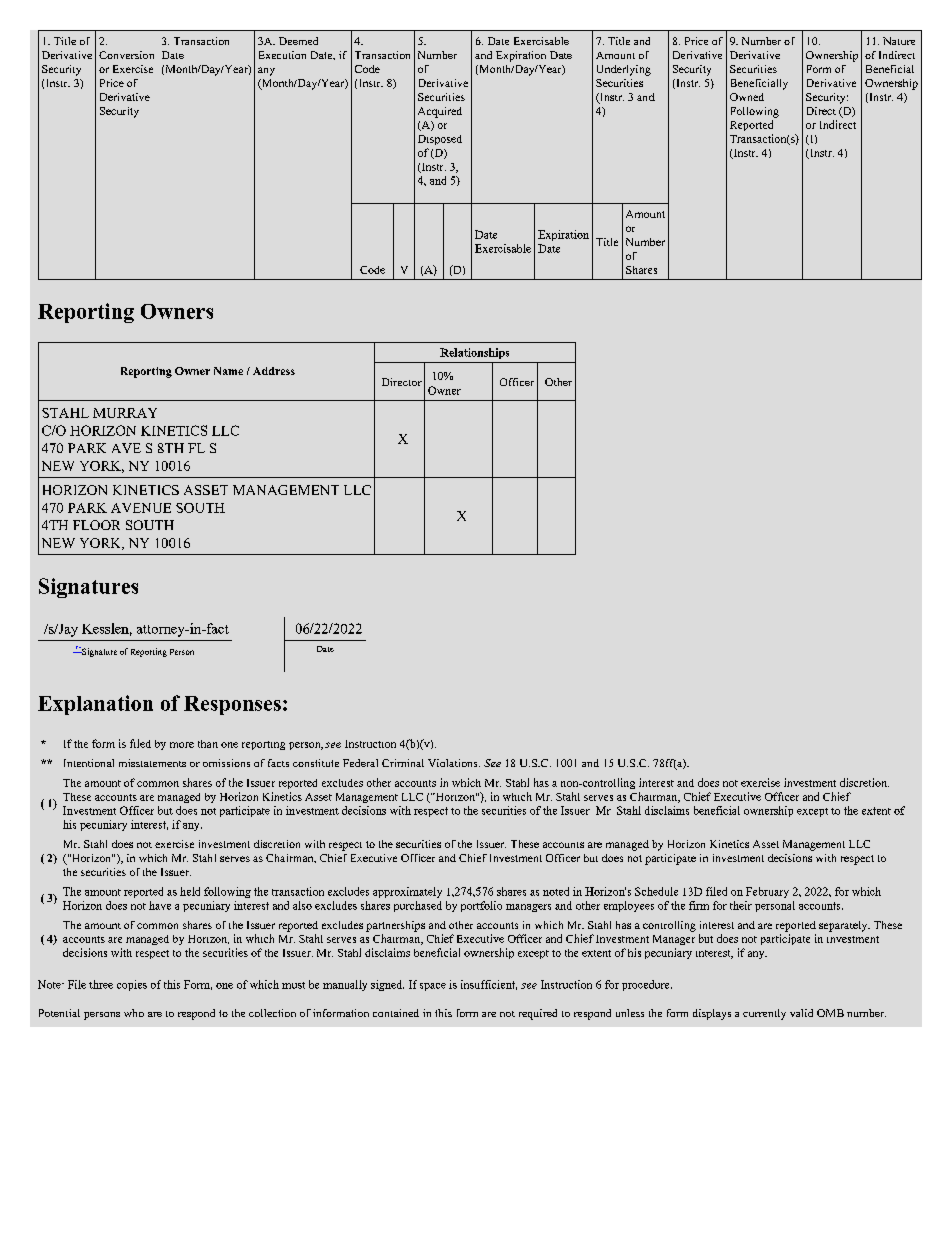  I want to click on AVENUE, so click(141, 508).
